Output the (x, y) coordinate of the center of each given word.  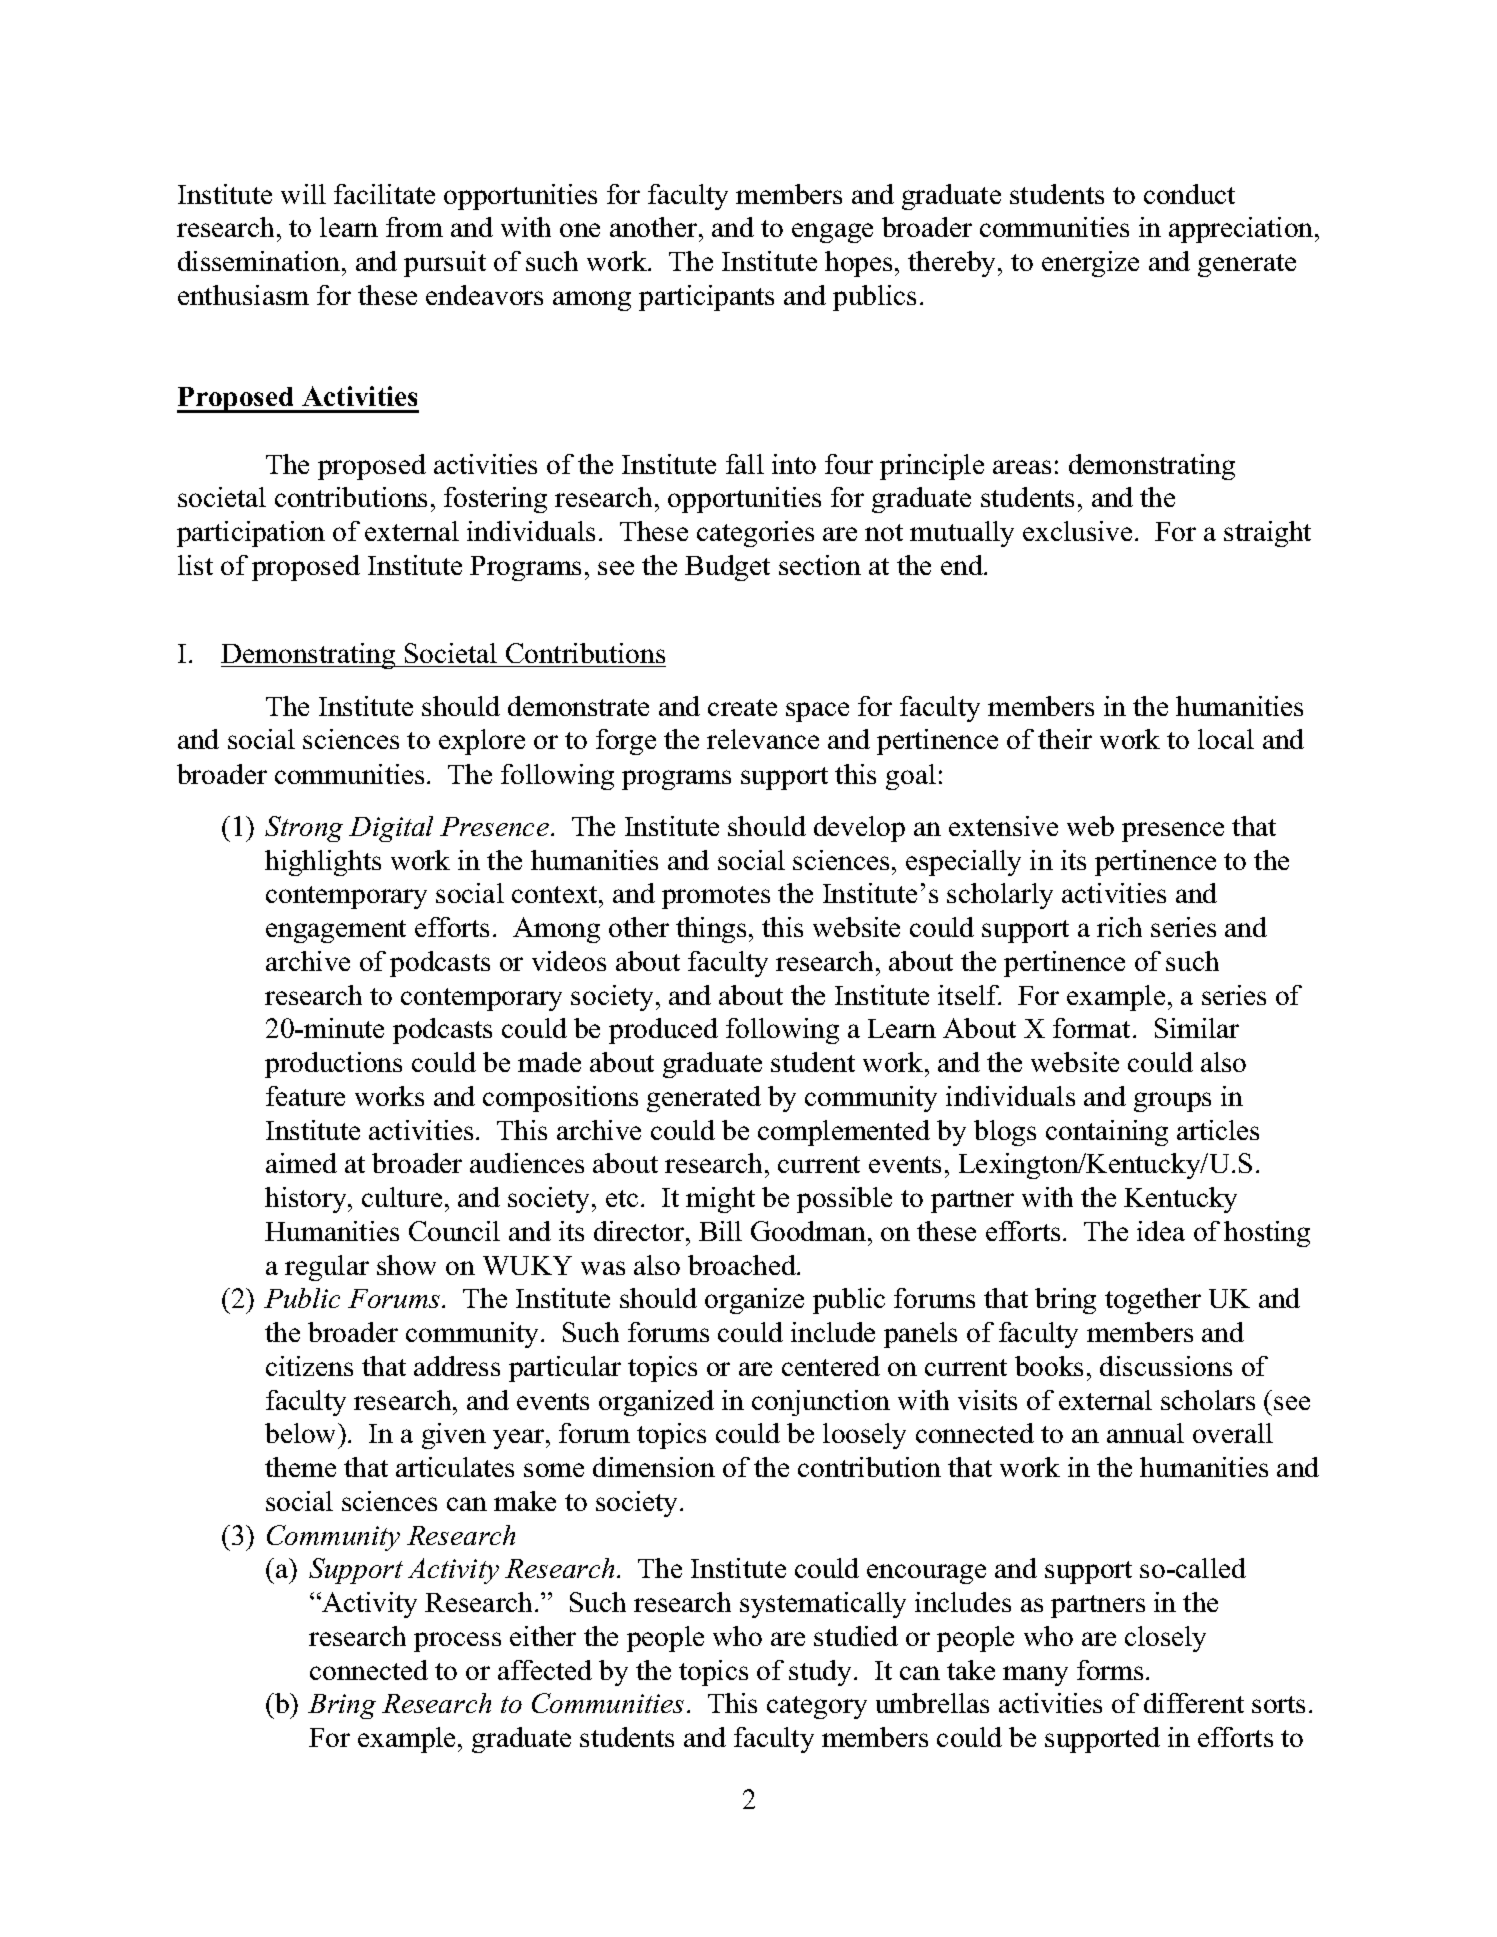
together (1153, 1301)
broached (743, 1265)
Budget (727, 568)
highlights (323, 863)
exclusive (1077, 531)
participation (251, 534)
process (457, 1642)
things (711, 930)
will (303, 194)
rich (1119, 927)
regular (327, 1268)
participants (706, 298)
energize (1090, 264)
